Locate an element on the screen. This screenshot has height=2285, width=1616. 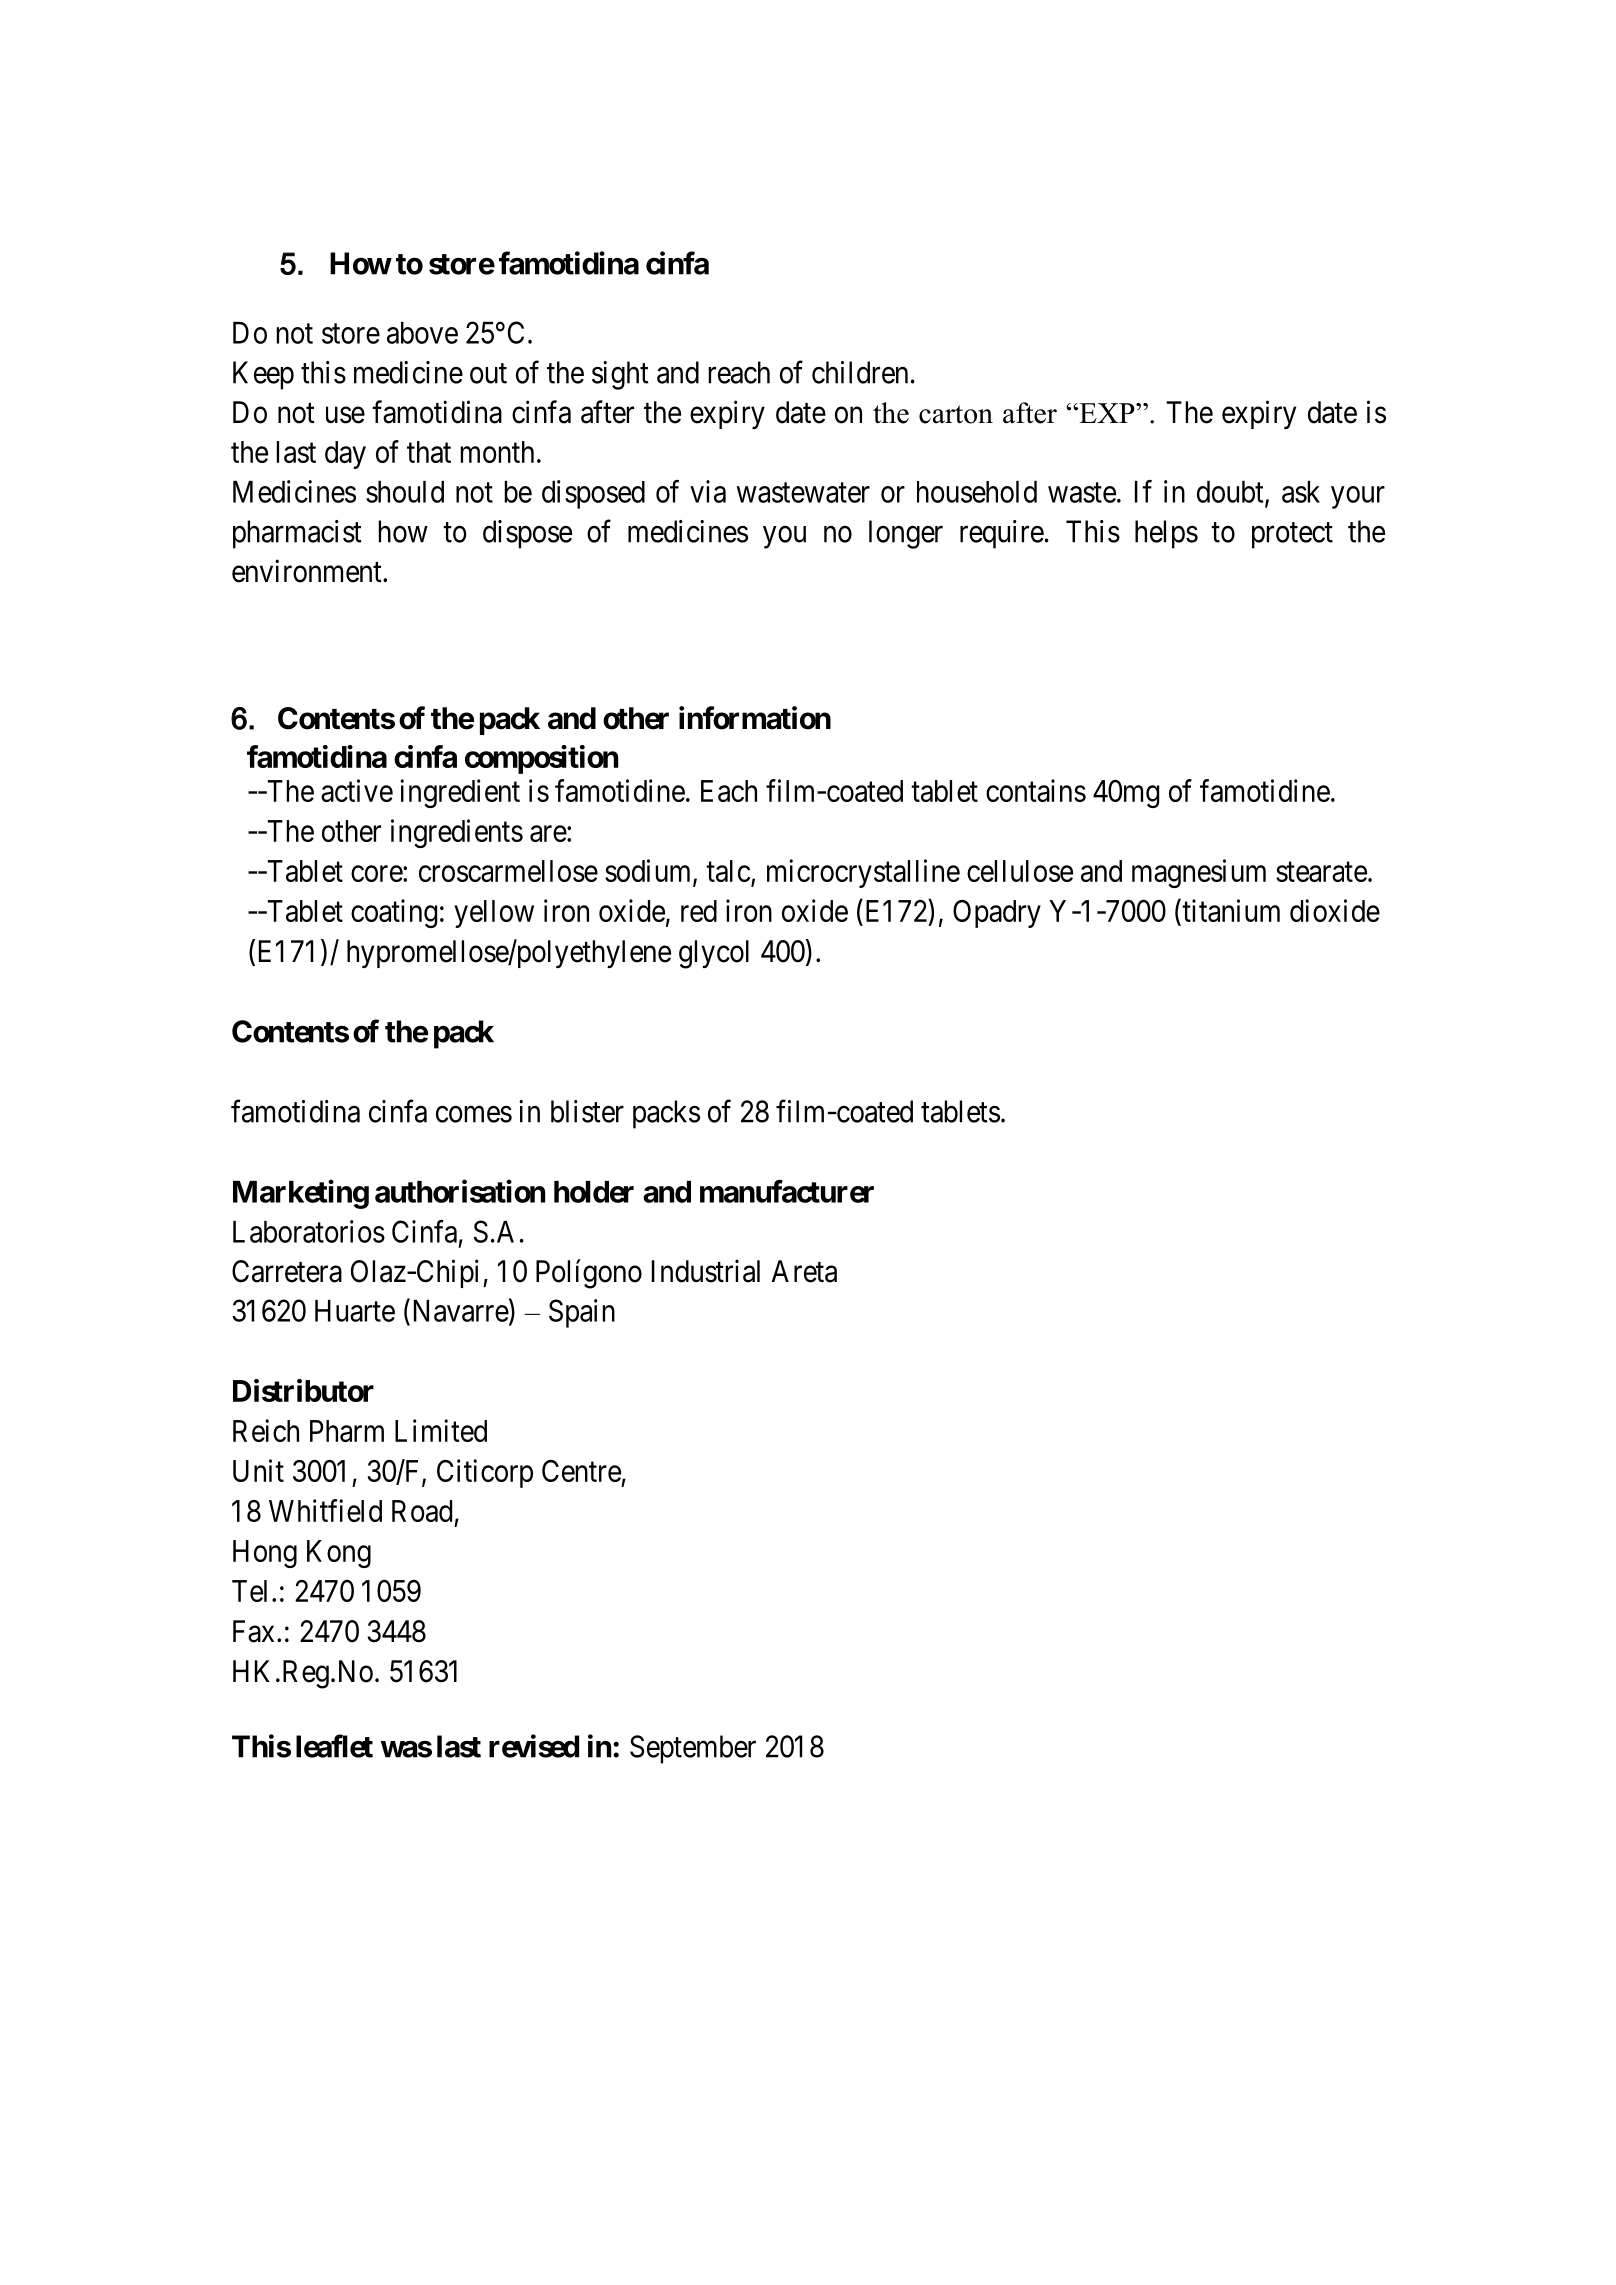
microcrystalline is located at coordinates (863, 873).
